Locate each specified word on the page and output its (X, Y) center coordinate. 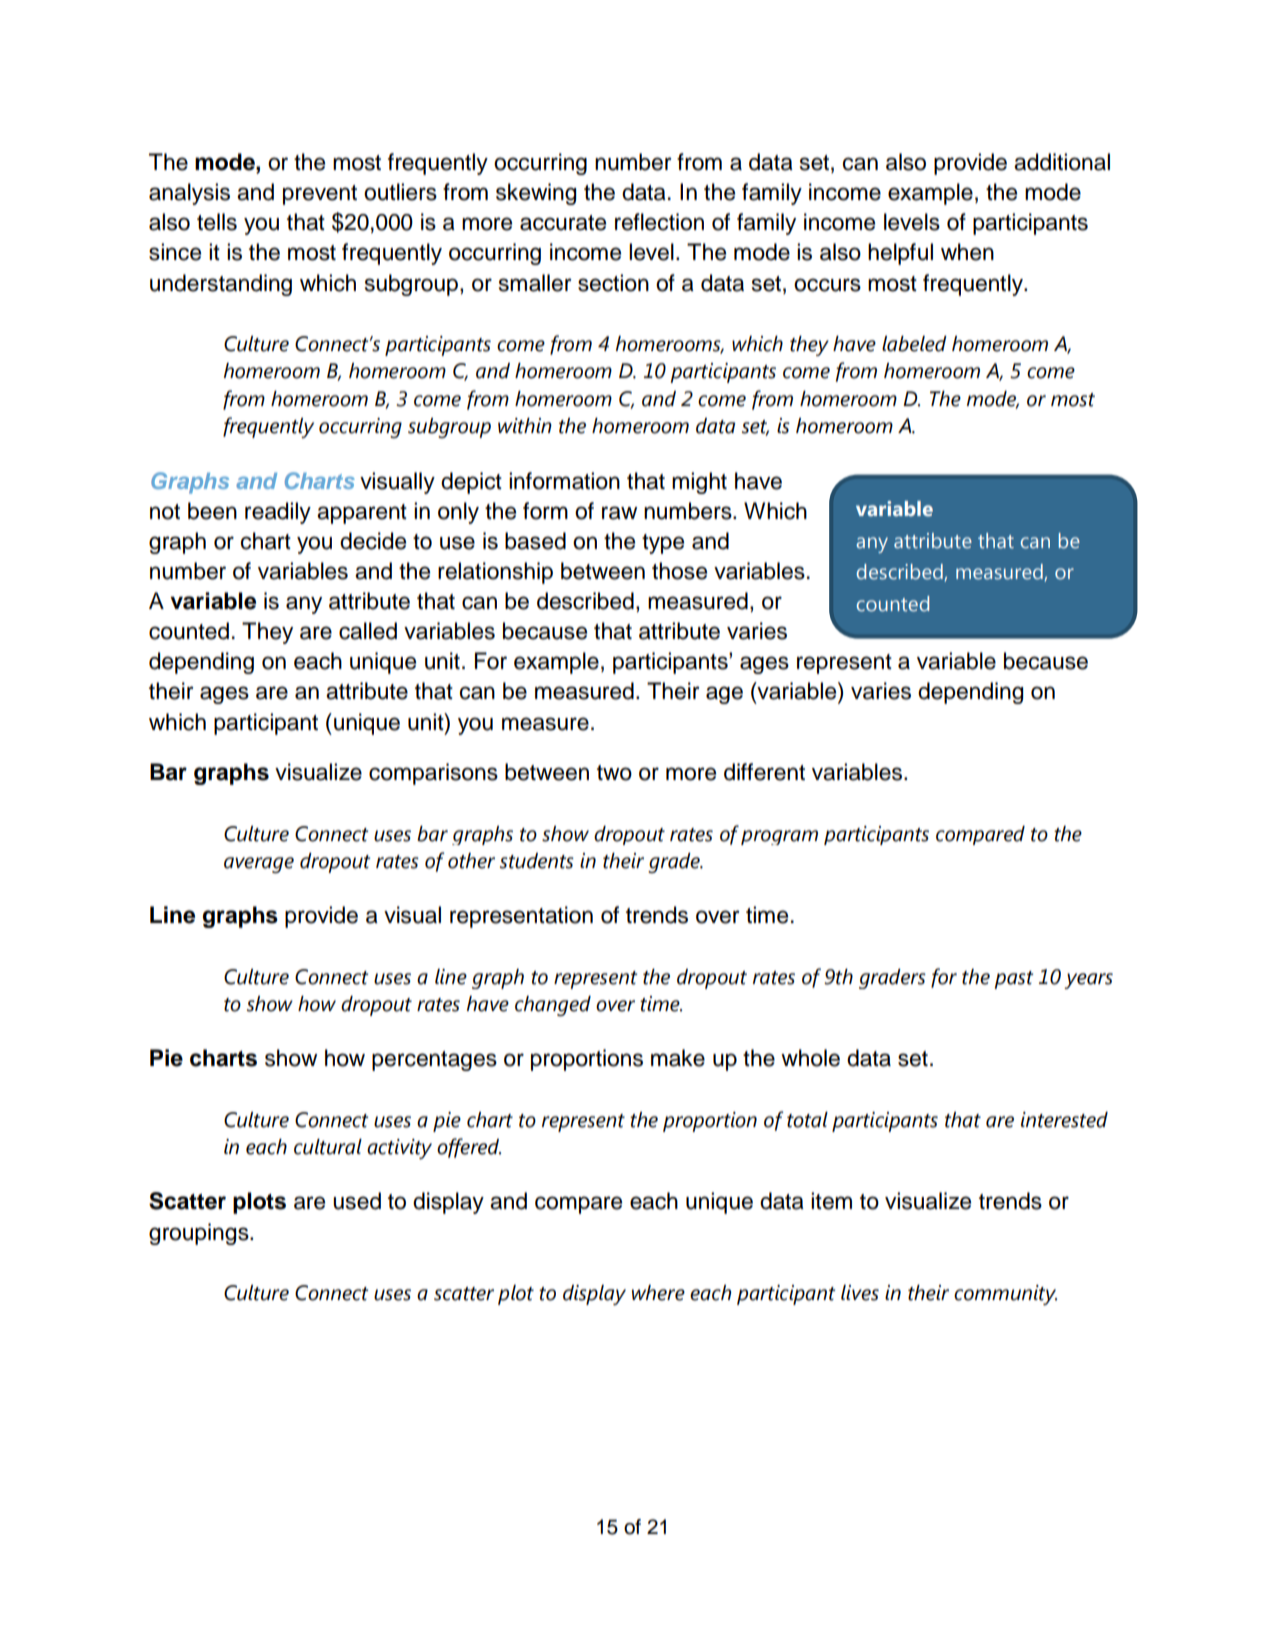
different (764, 772)
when (967, 252)
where (658, 1293)
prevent (320, 195)
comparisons (433, 774)
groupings (200, 1234)
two (614, 773)
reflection (659, 222)
